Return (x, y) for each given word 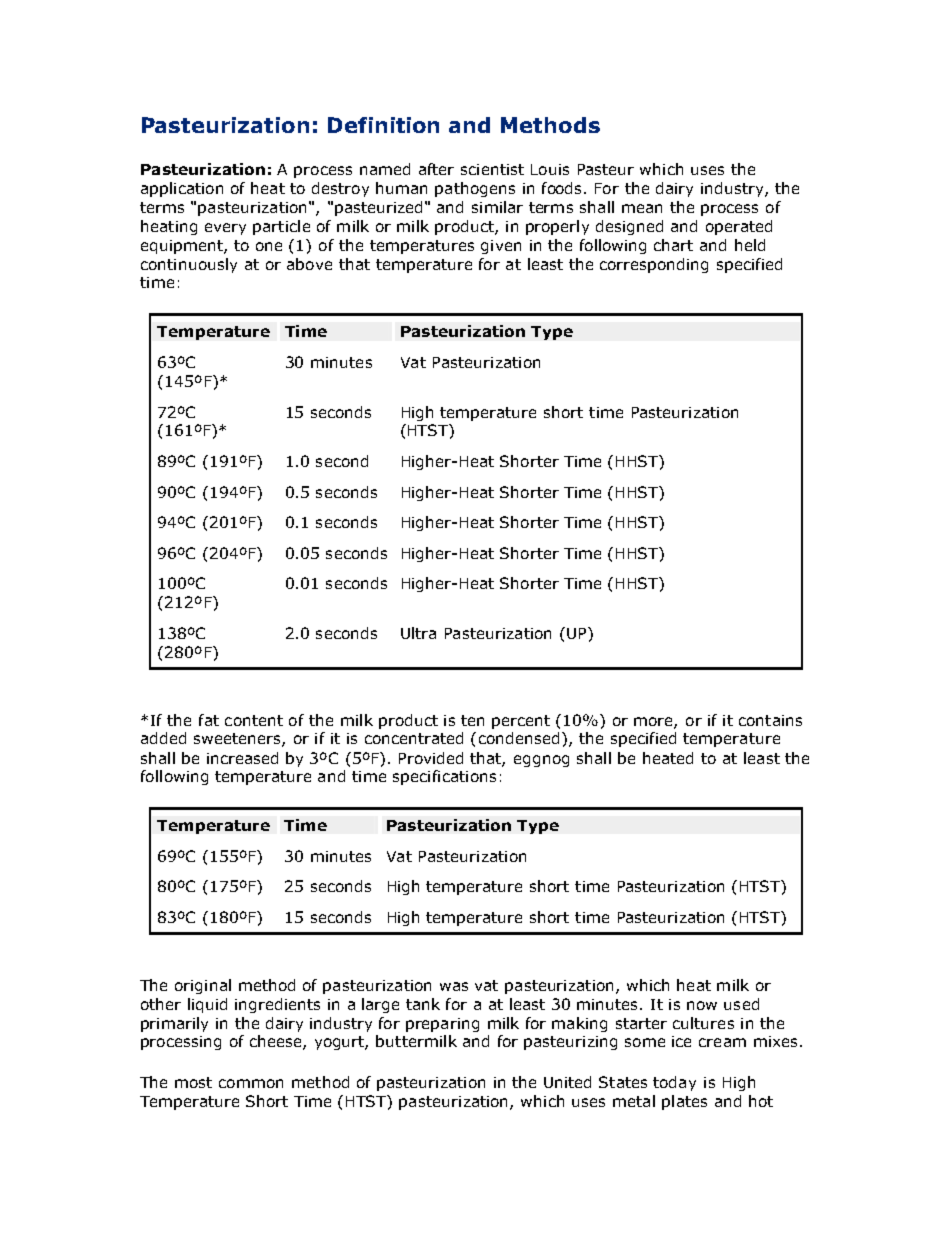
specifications (444, 777)
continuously (189, 265)
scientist (492, 169)
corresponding (654, 265)
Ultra (418, 633)
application (182, 189)
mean (642, 208)
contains (770, 720)
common (251, 1083)
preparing (442, 1025)
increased (242, 758)
